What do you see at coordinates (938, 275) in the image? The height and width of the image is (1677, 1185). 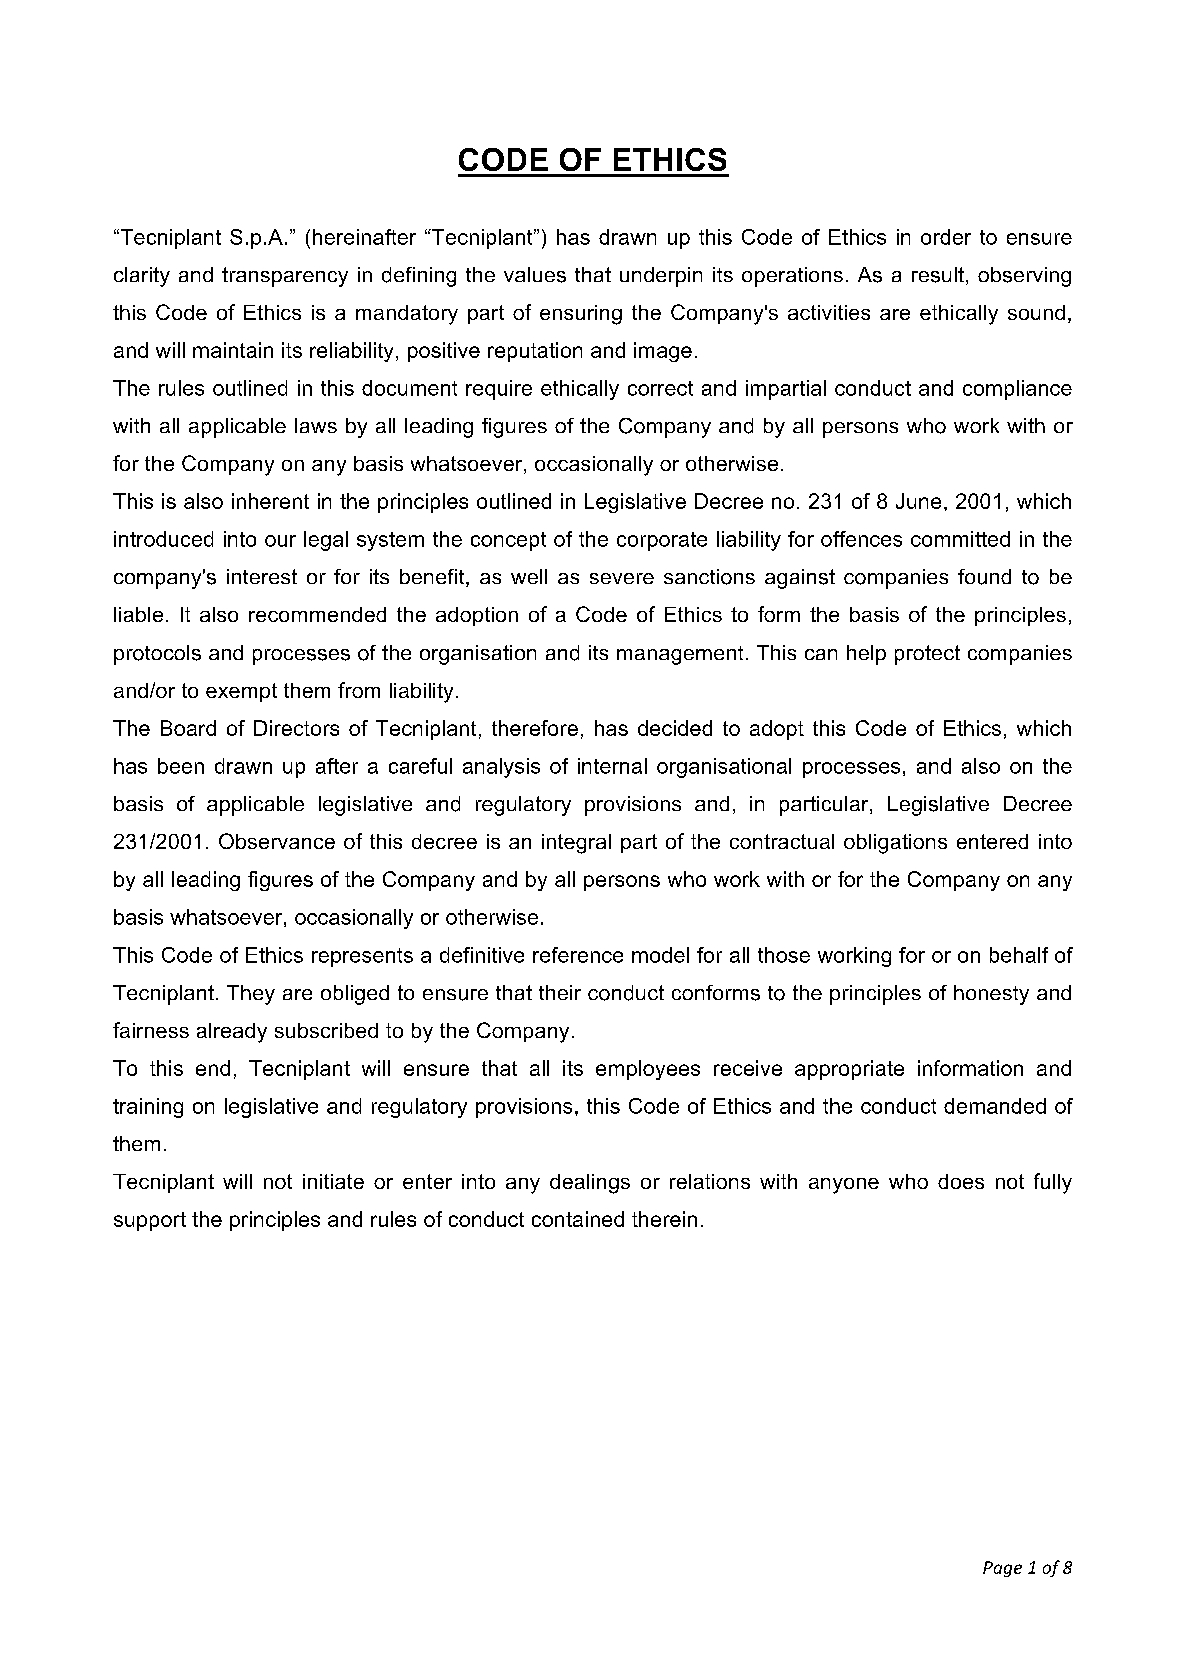 I see `result` at bounding box center [938, 275].
